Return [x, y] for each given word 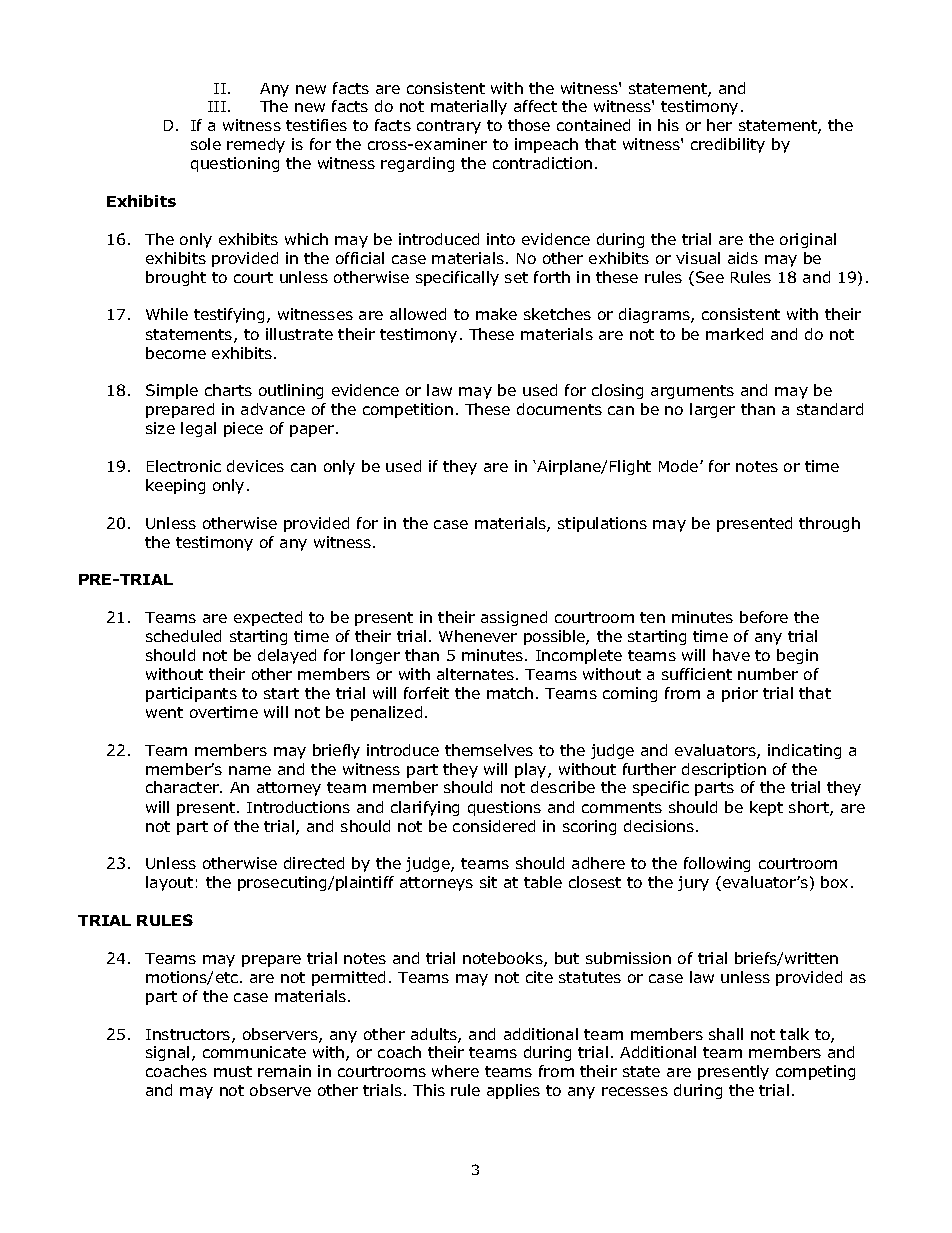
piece [243, 429]
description [724, 770]
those [529, 125]
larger [712, 410]
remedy [256, 145]
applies [513, 1091]
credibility [728, 145]
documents [559, 409]
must [233, 1071]
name [250, 770]
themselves [489, 750]
